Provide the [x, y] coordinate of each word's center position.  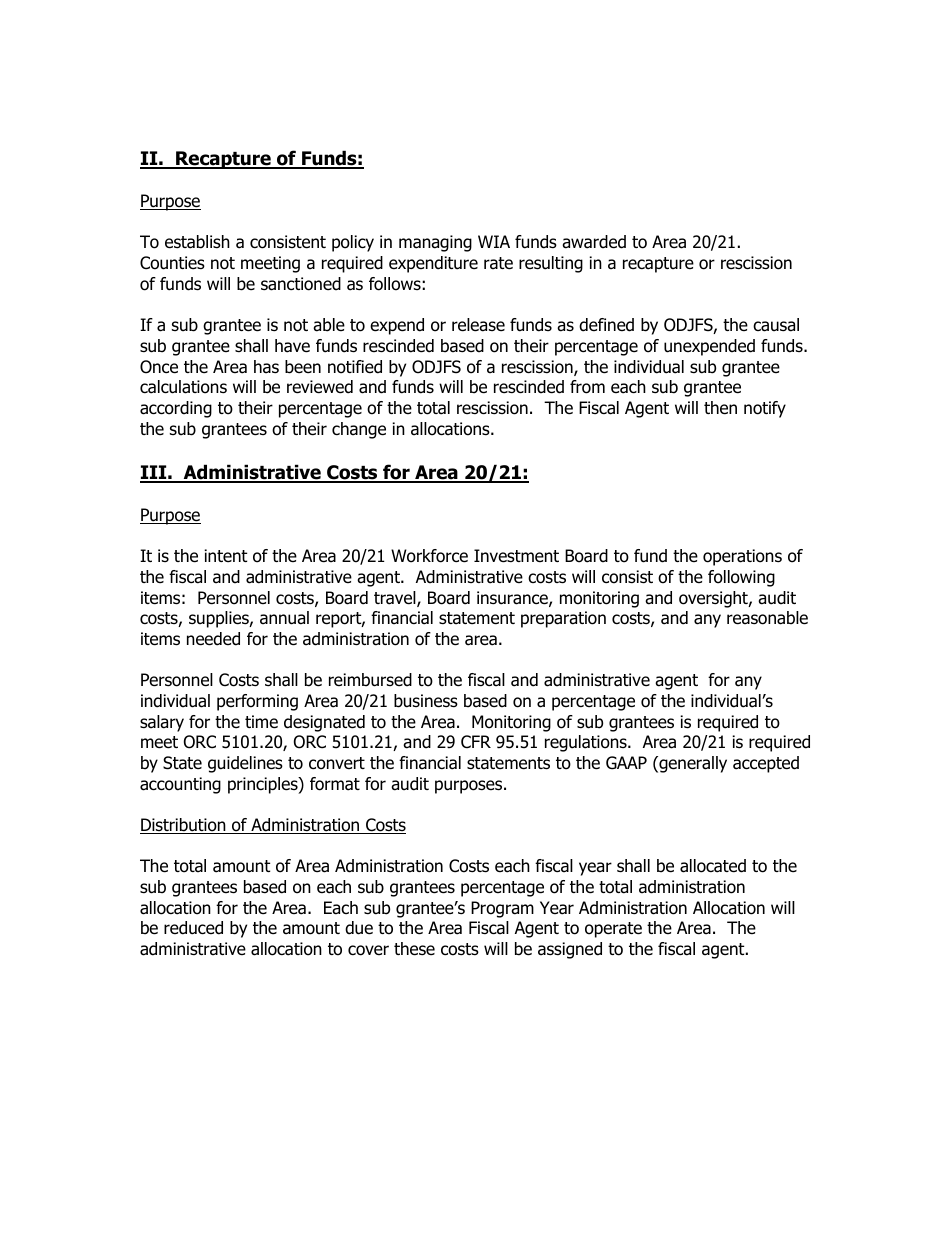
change [359, 430]
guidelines [245, 764]
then [720, 408]
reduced [193, 928]
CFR [476, 742]
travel [396, 599]
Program [502, 909]
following [741, 578]
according [176, 409]
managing [435, 243]
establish [197, 242]
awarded [594, 242]
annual [284, 618]
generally [692, 764]
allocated [713, 866]
